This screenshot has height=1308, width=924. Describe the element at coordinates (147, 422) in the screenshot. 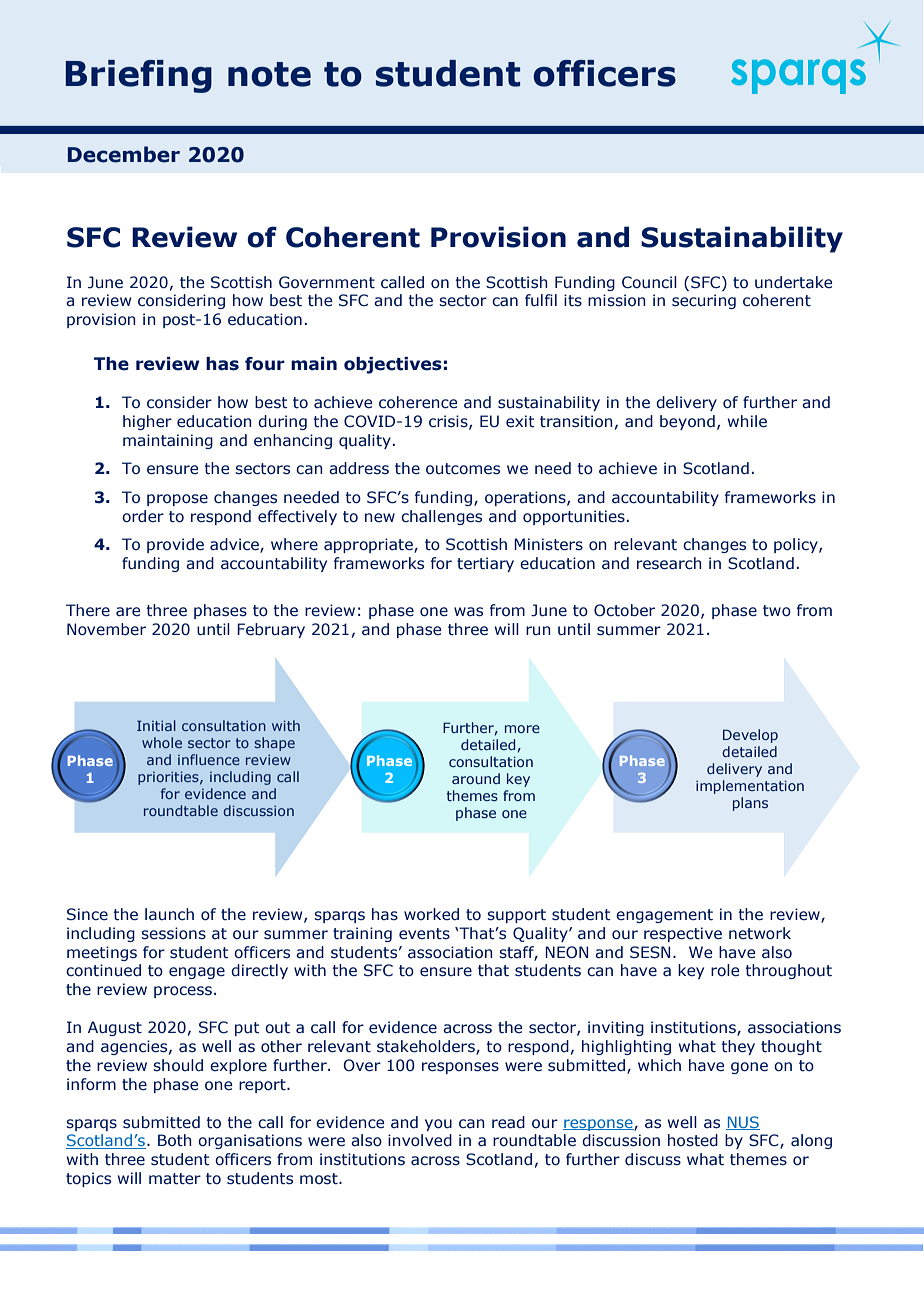

I see `higher` at that location.
